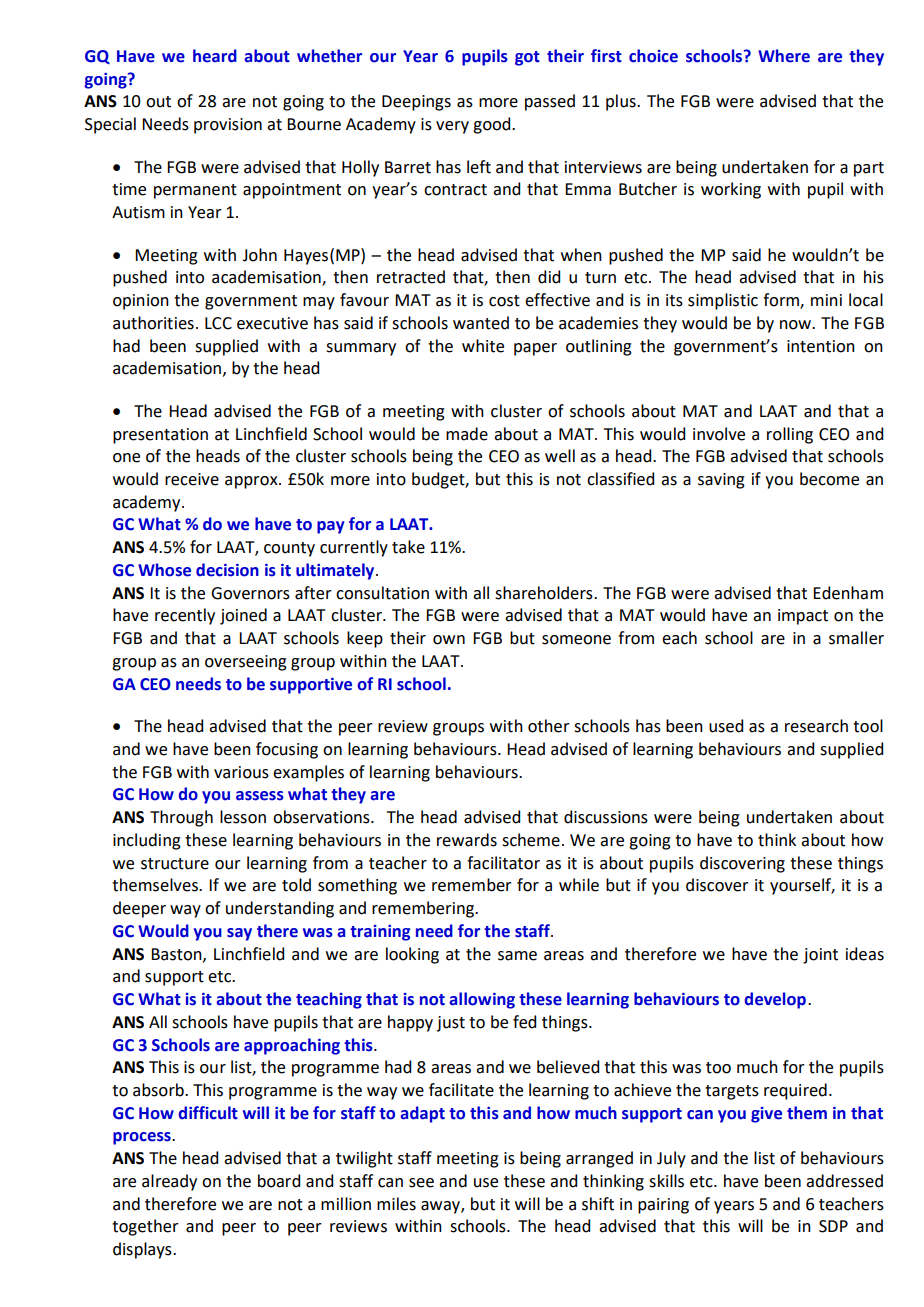 The height and width of the document is (1307, 924). What do you see at coordinates (239, 934) in the document?
I see `say` at bounding box center [239, 934].
